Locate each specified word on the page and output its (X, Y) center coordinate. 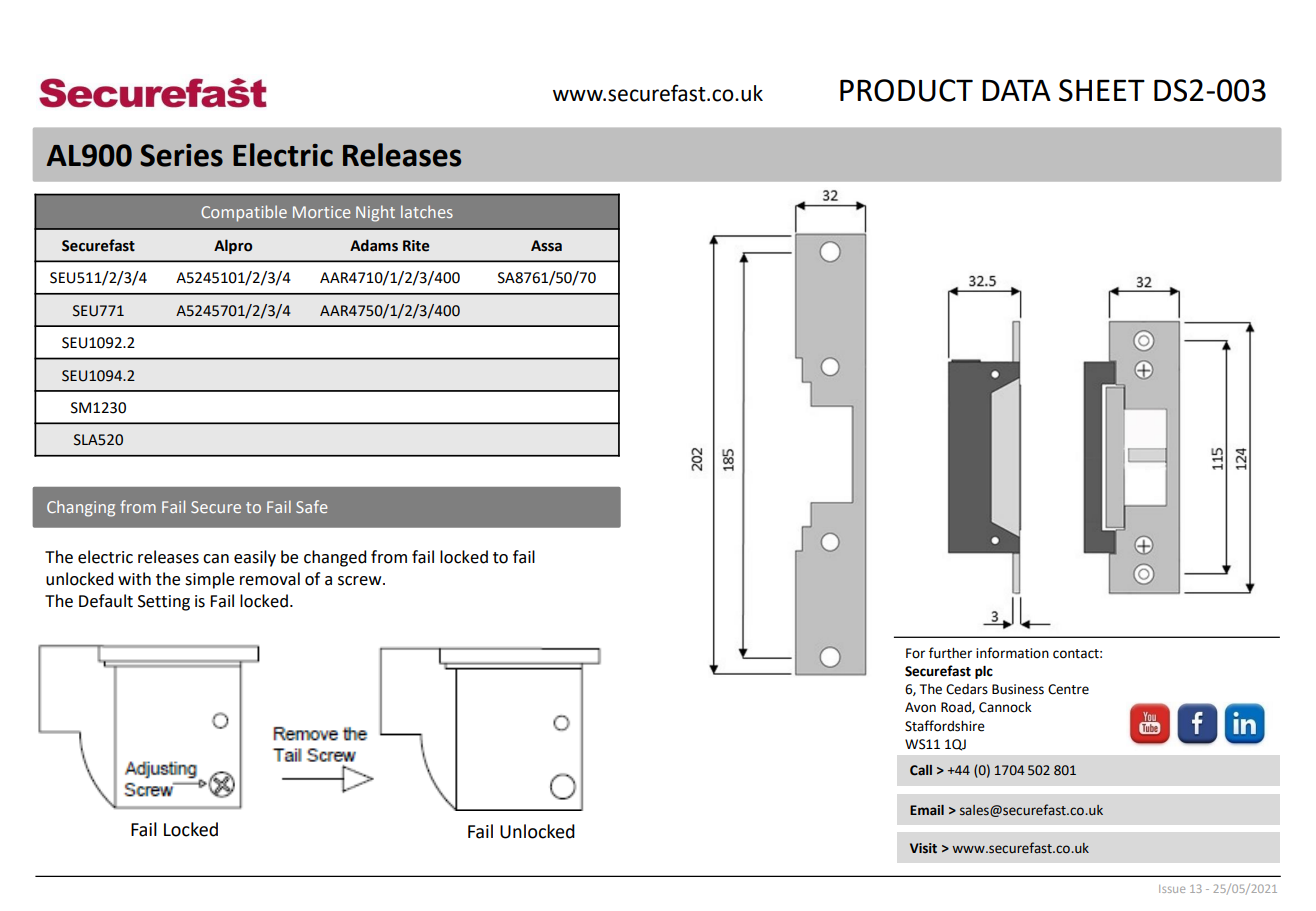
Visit (923, 848)
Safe (311, 506)
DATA (1016, 90)
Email (927, 810)
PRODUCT (906, 90)
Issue (1172, 889)
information (1012, 653)
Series (181, 155)
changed (335, 558)
